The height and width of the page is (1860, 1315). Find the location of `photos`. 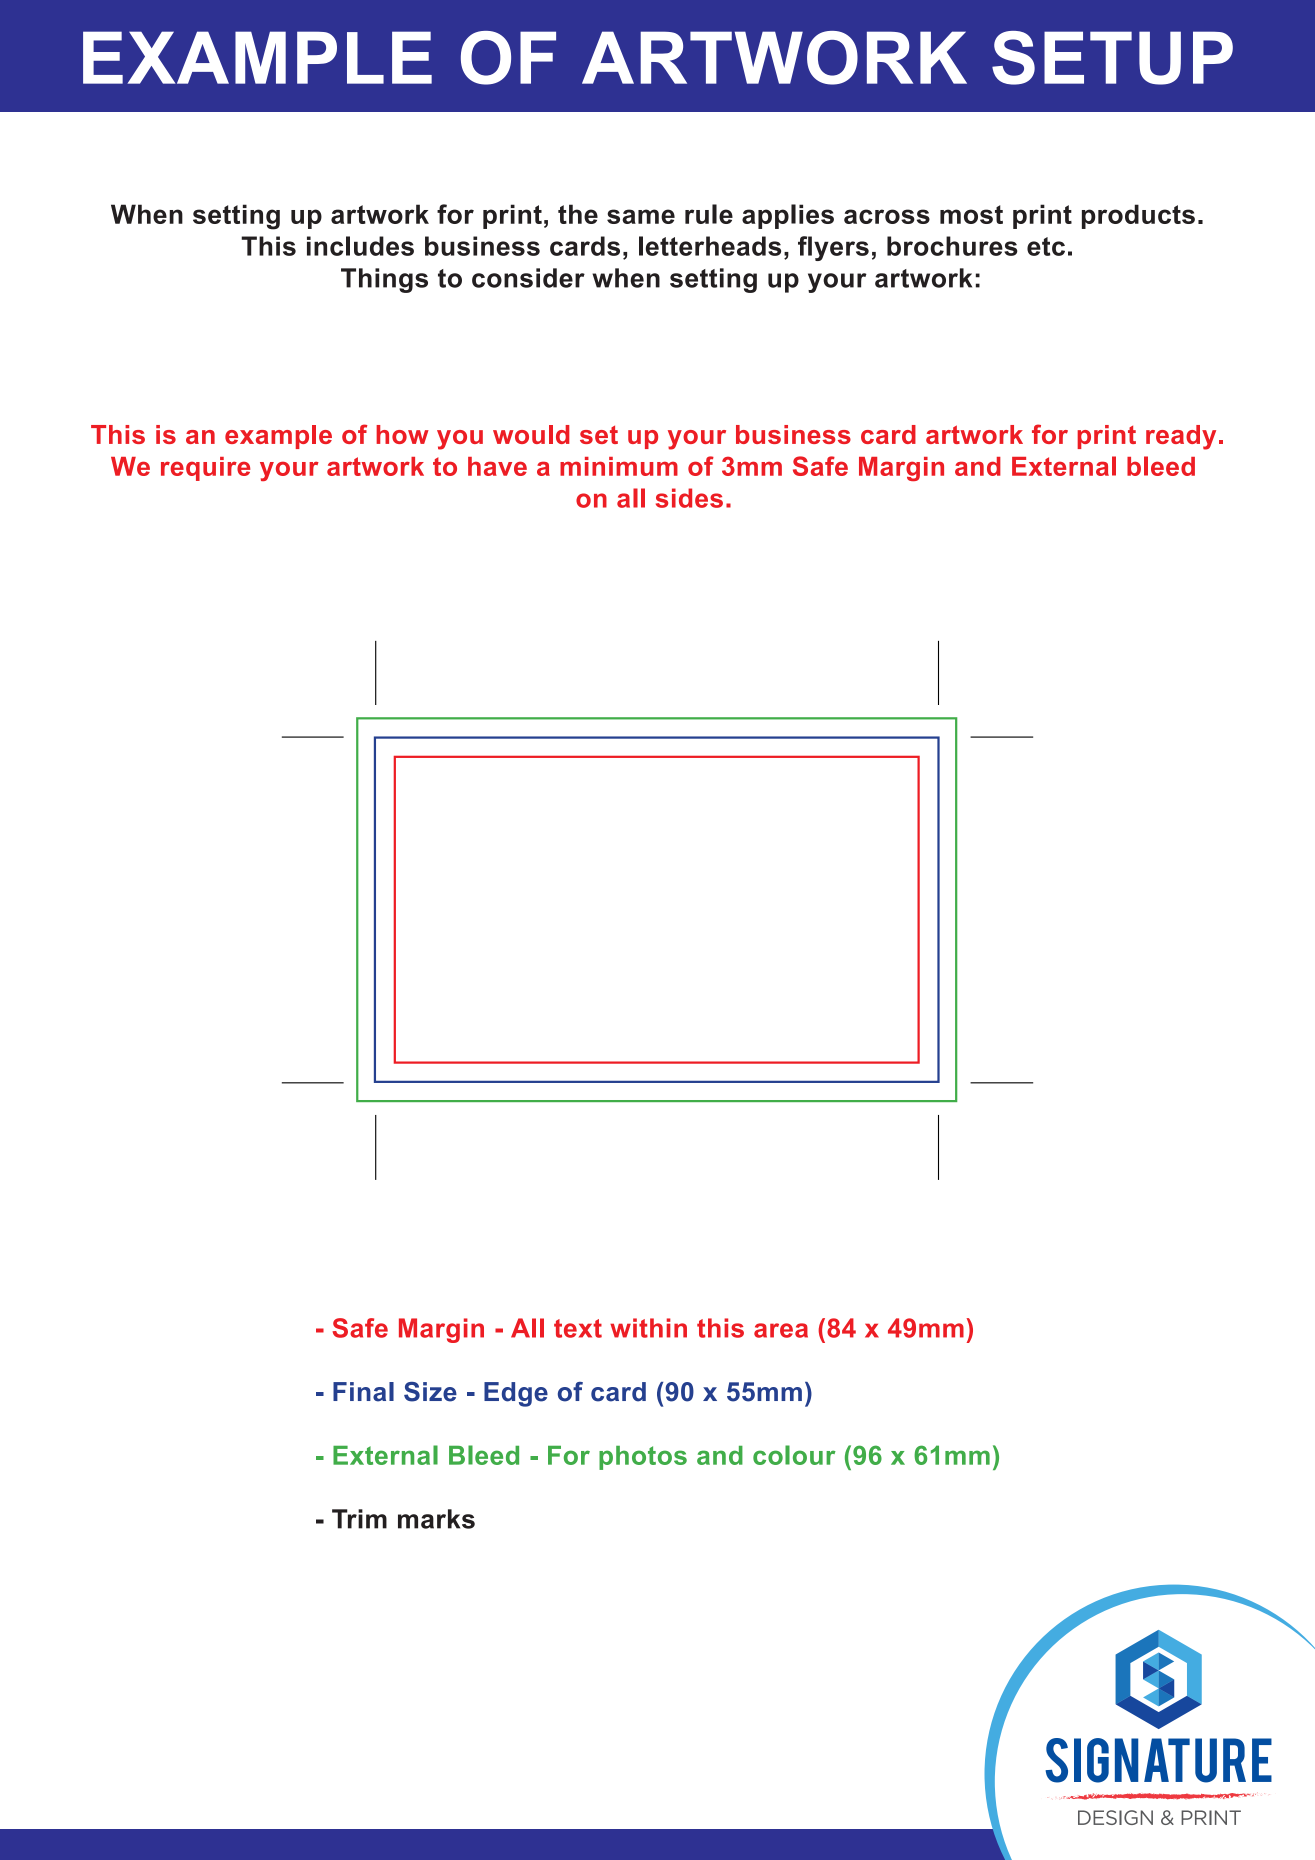

photos is located at coordinates (643, 1458).
